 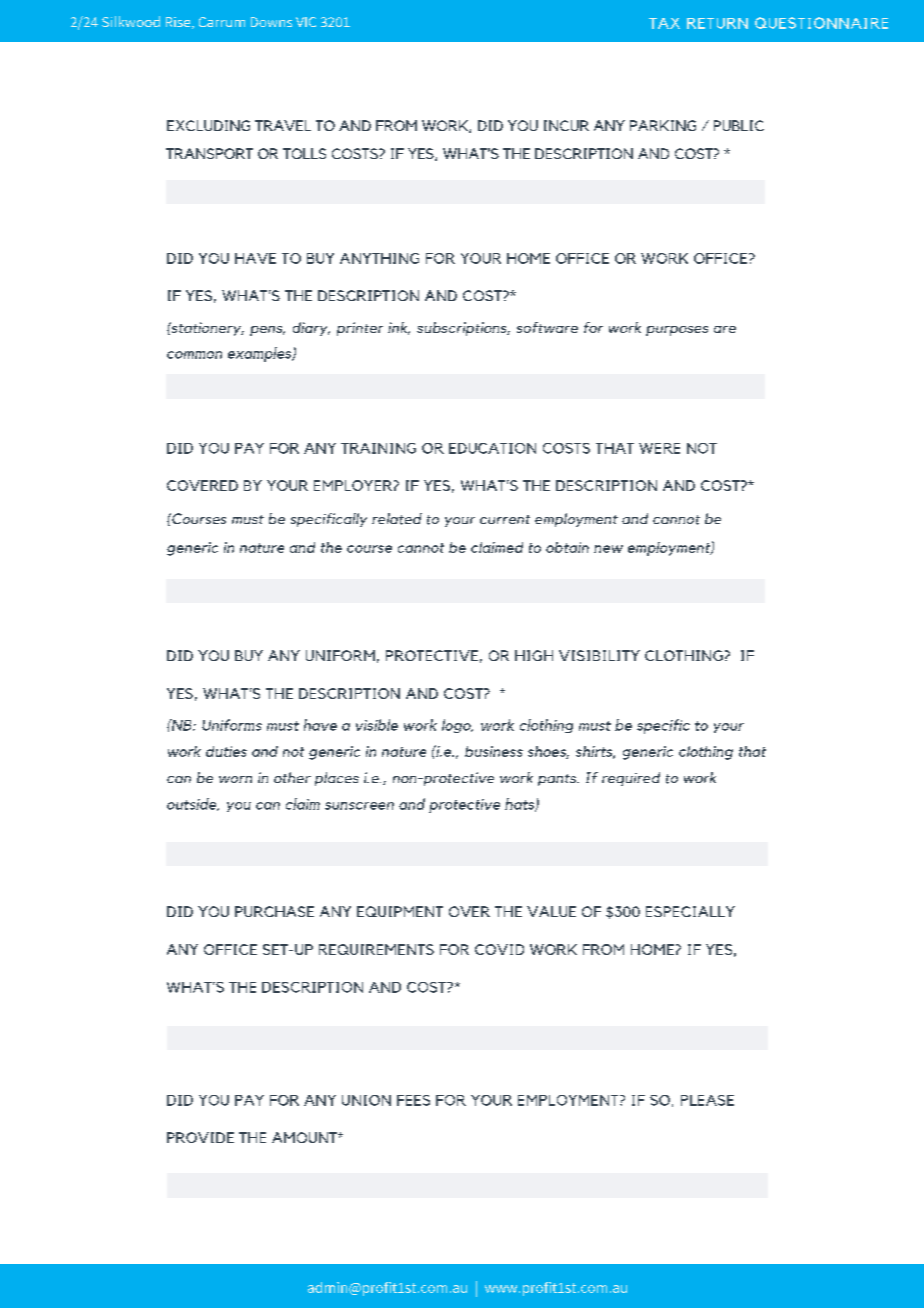 What do you see at coordinates (397, 519) in the image?
I see `related` at bounding box center [397, 519].
